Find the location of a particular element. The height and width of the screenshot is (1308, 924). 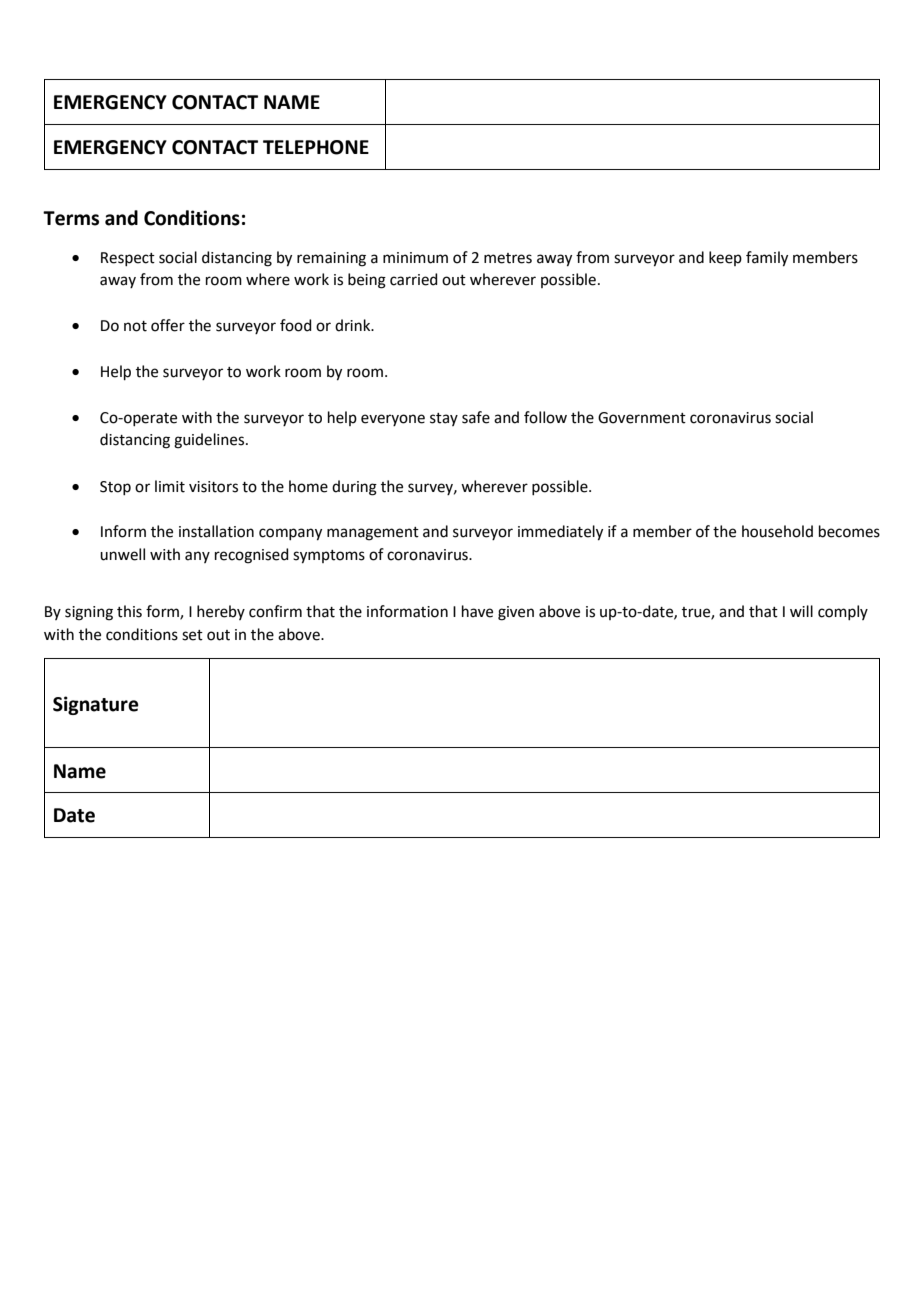

Signature is located at coordinates (96, 705).
